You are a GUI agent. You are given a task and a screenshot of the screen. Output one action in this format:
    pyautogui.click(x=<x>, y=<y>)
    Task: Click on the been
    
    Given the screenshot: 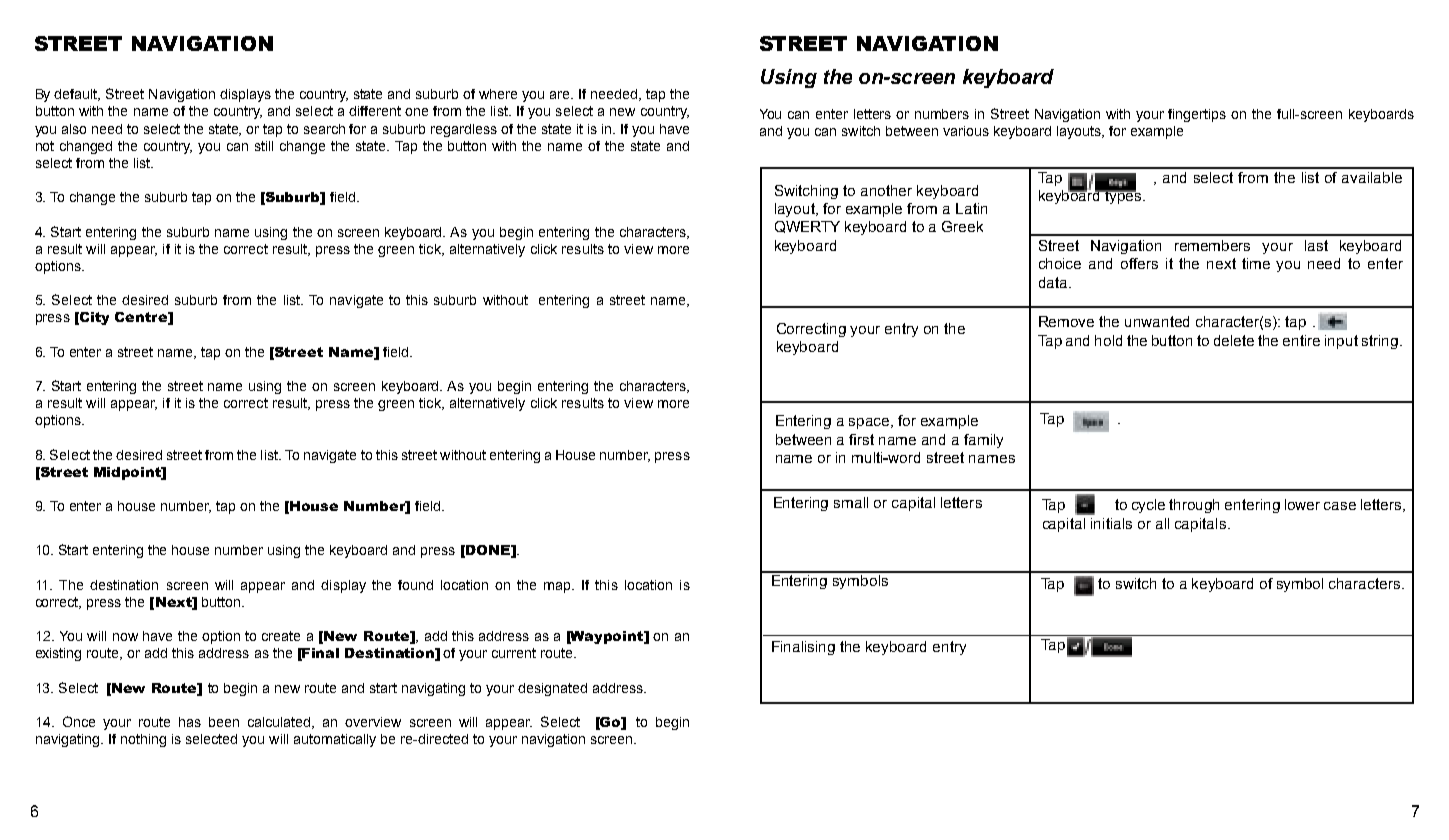 What is the action you would take?
    pyautogui.click(x=224, y=722)
